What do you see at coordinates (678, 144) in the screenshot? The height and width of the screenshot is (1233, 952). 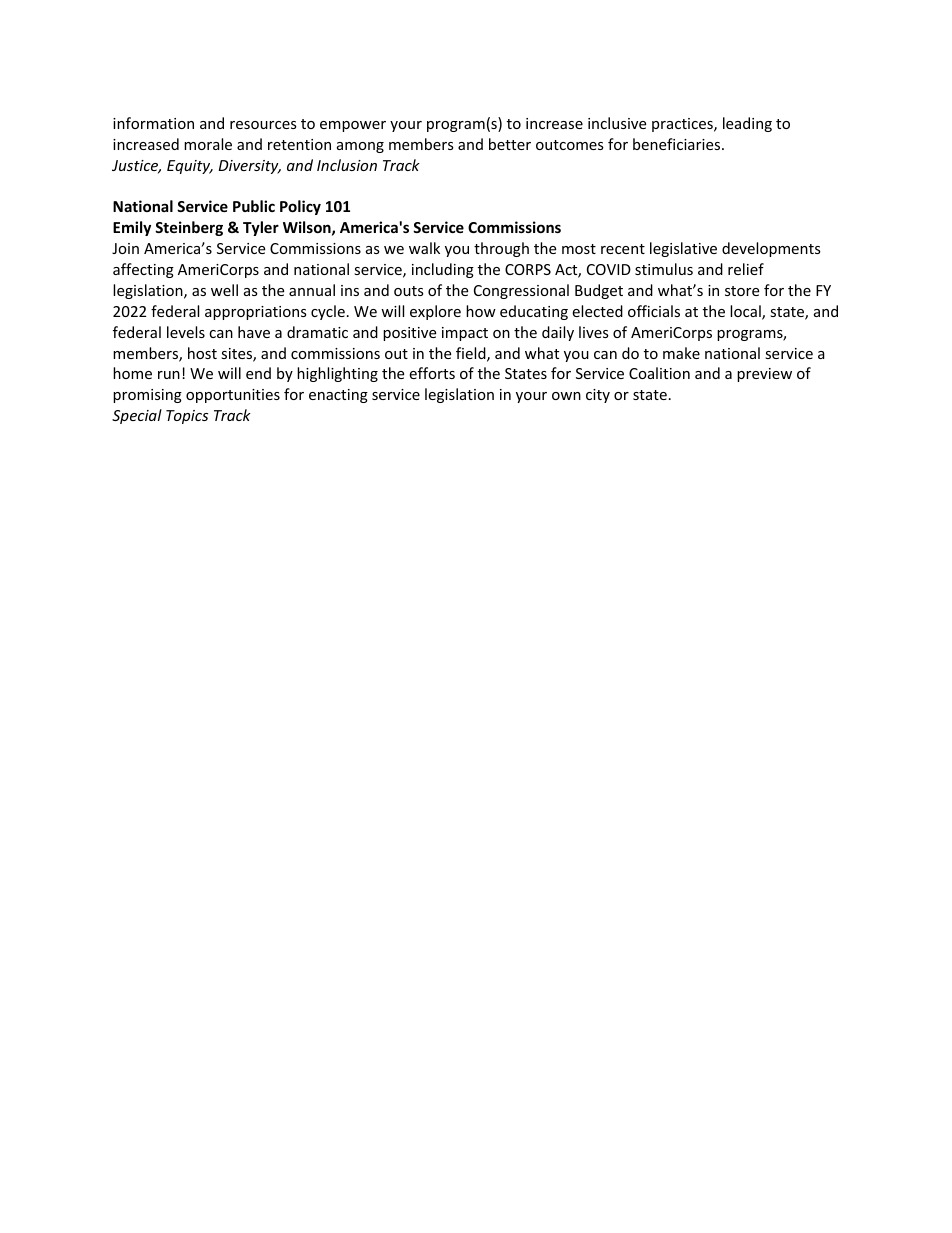 I see `beneficiaries` at bounding box center [678, 144].
